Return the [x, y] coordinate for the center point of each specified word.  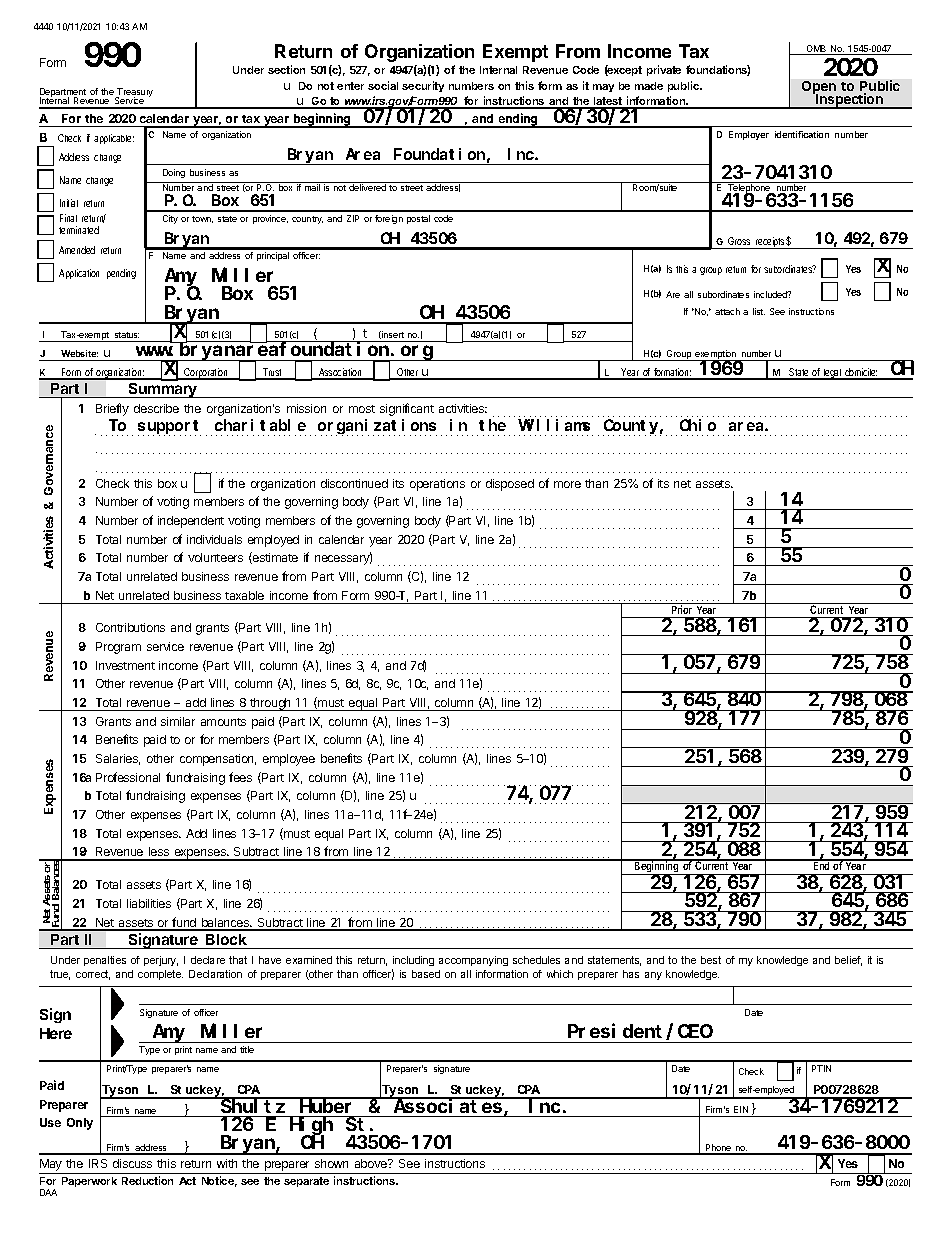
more [567, 484]
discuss [132, 1163]
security [423, 86]
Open [820, 89]
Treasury [134, 94]
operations [437, 485]
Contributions [130, 627]
